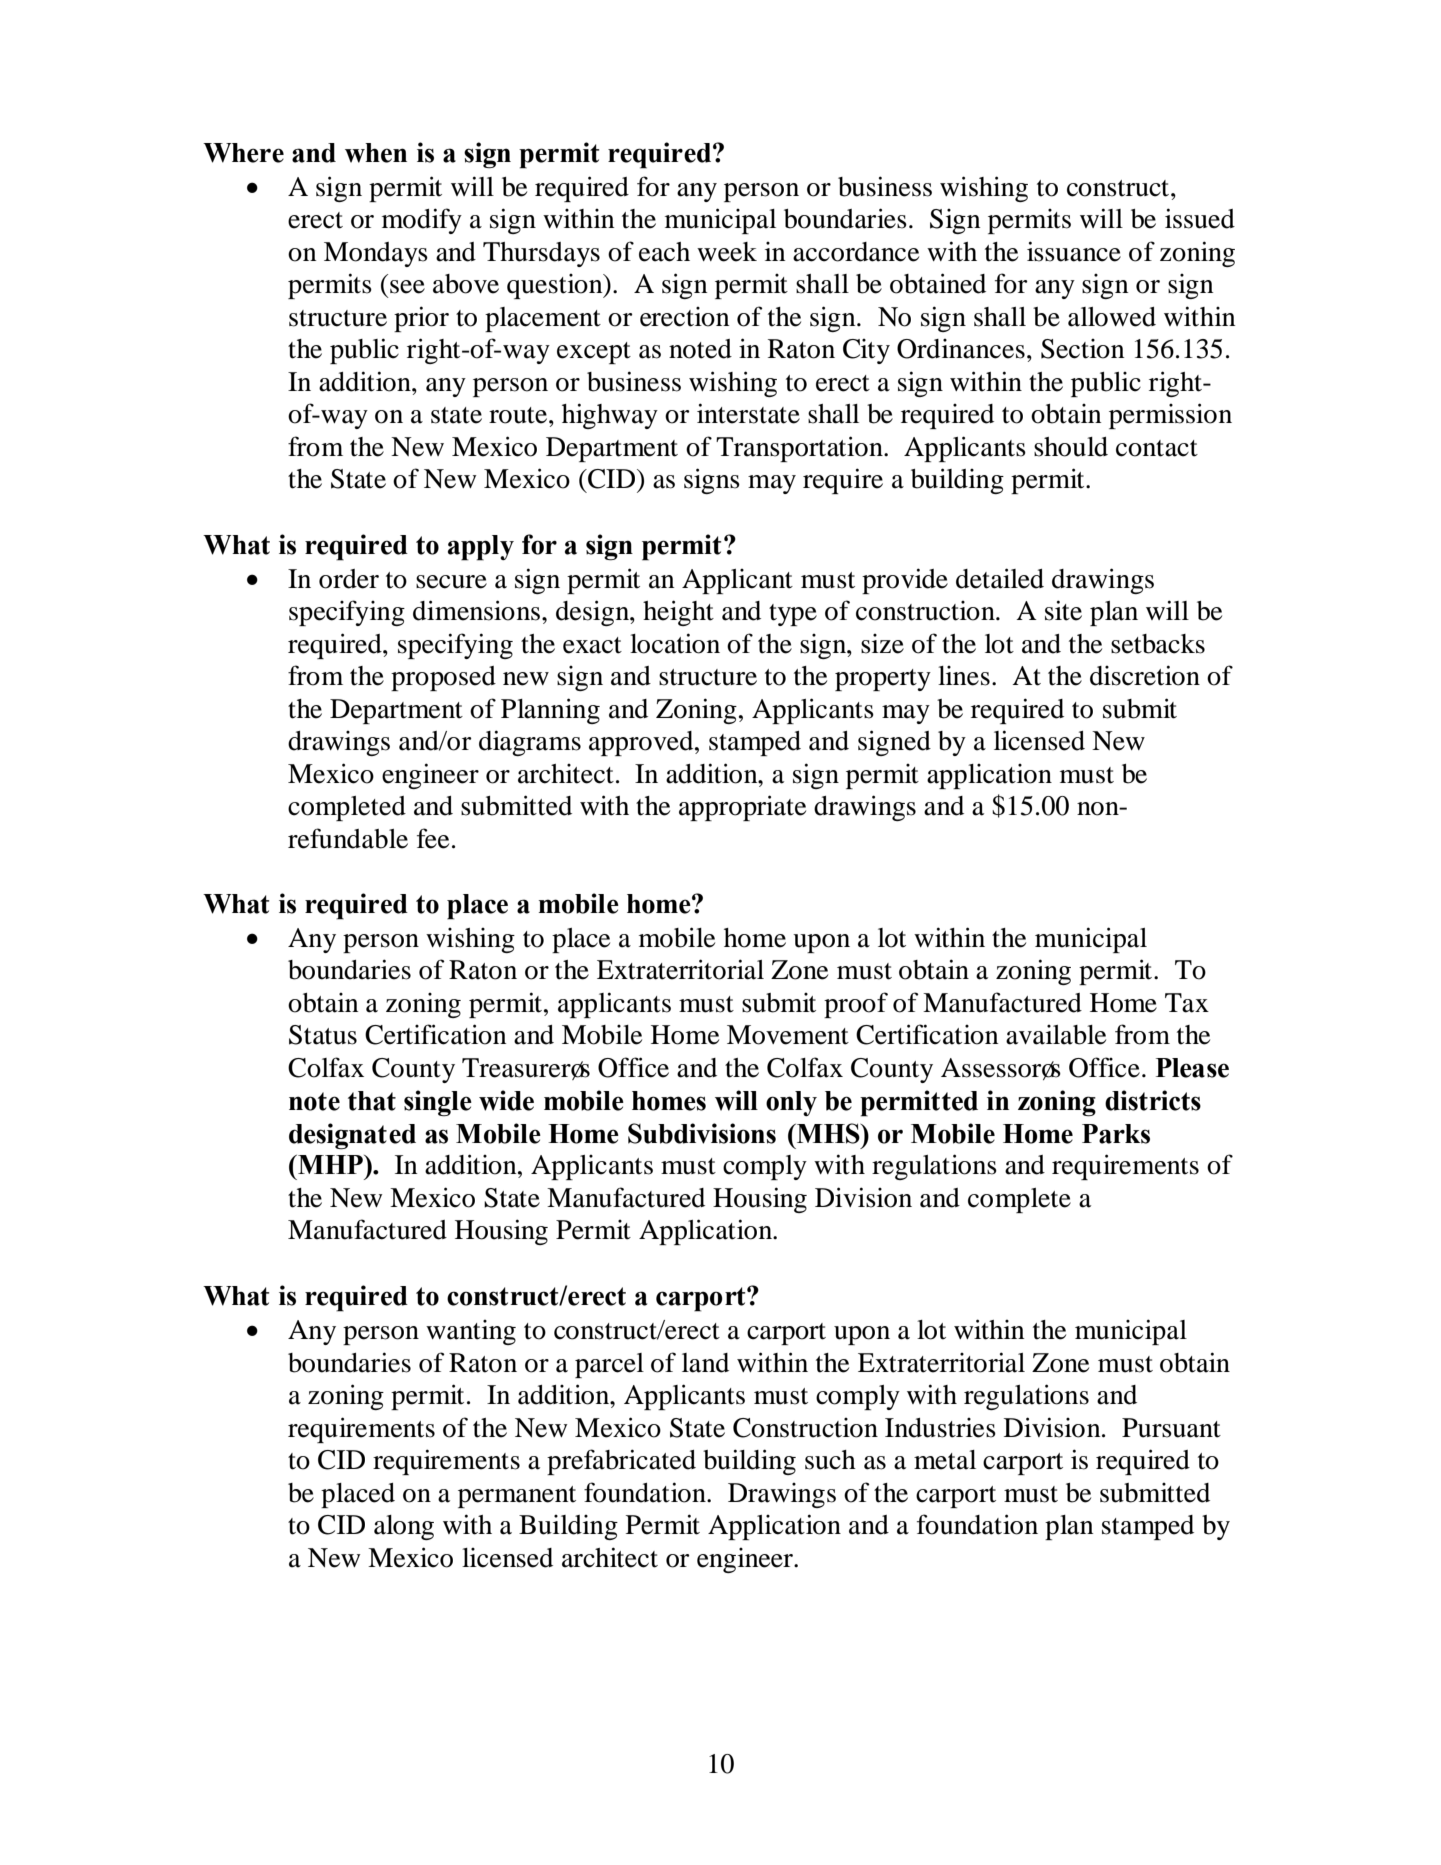 This image has width=1441, height=1865. I want to click on diagrams, so click(530, 743).
